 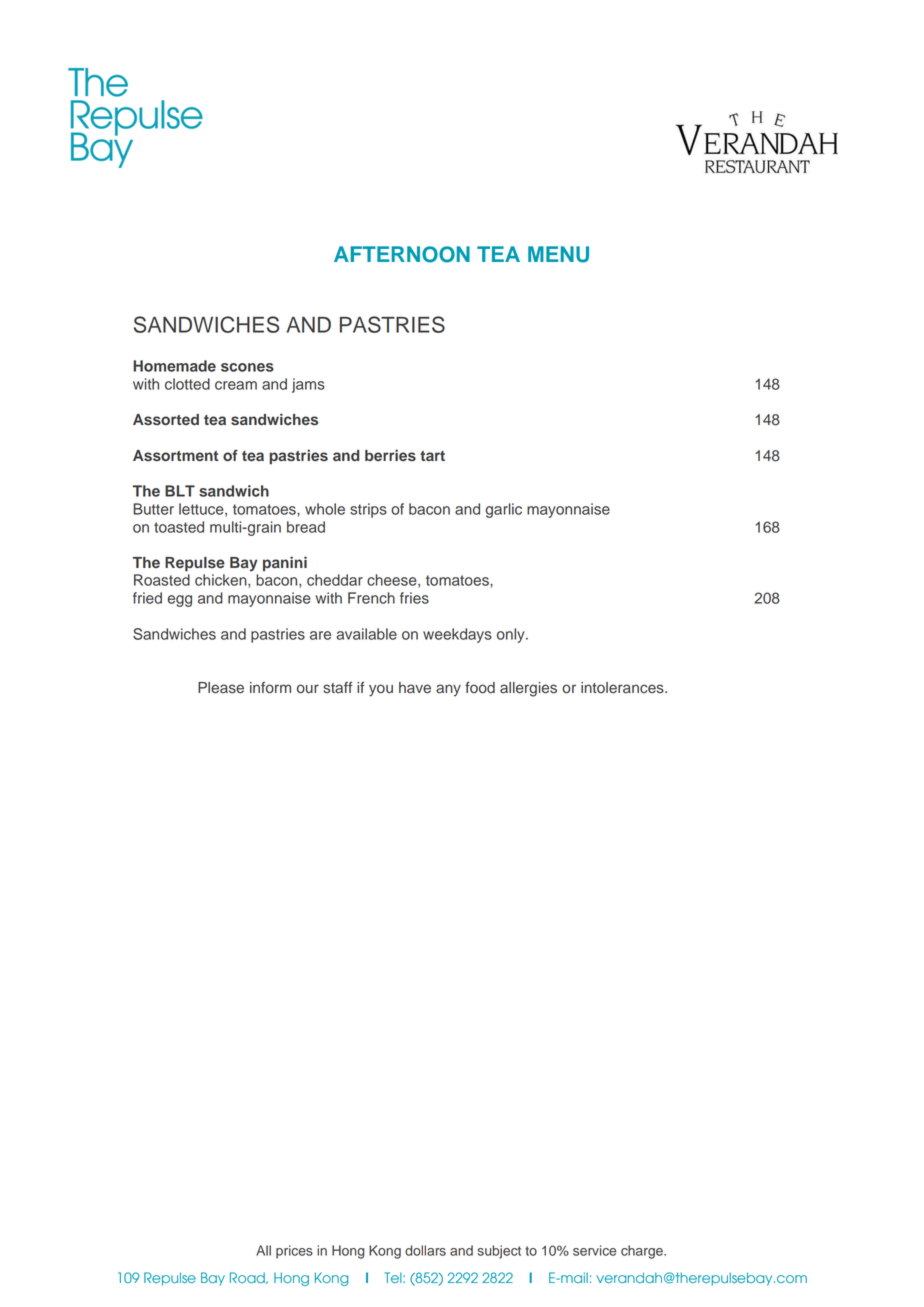 I want to click on have, so click(x=415, y=688).
